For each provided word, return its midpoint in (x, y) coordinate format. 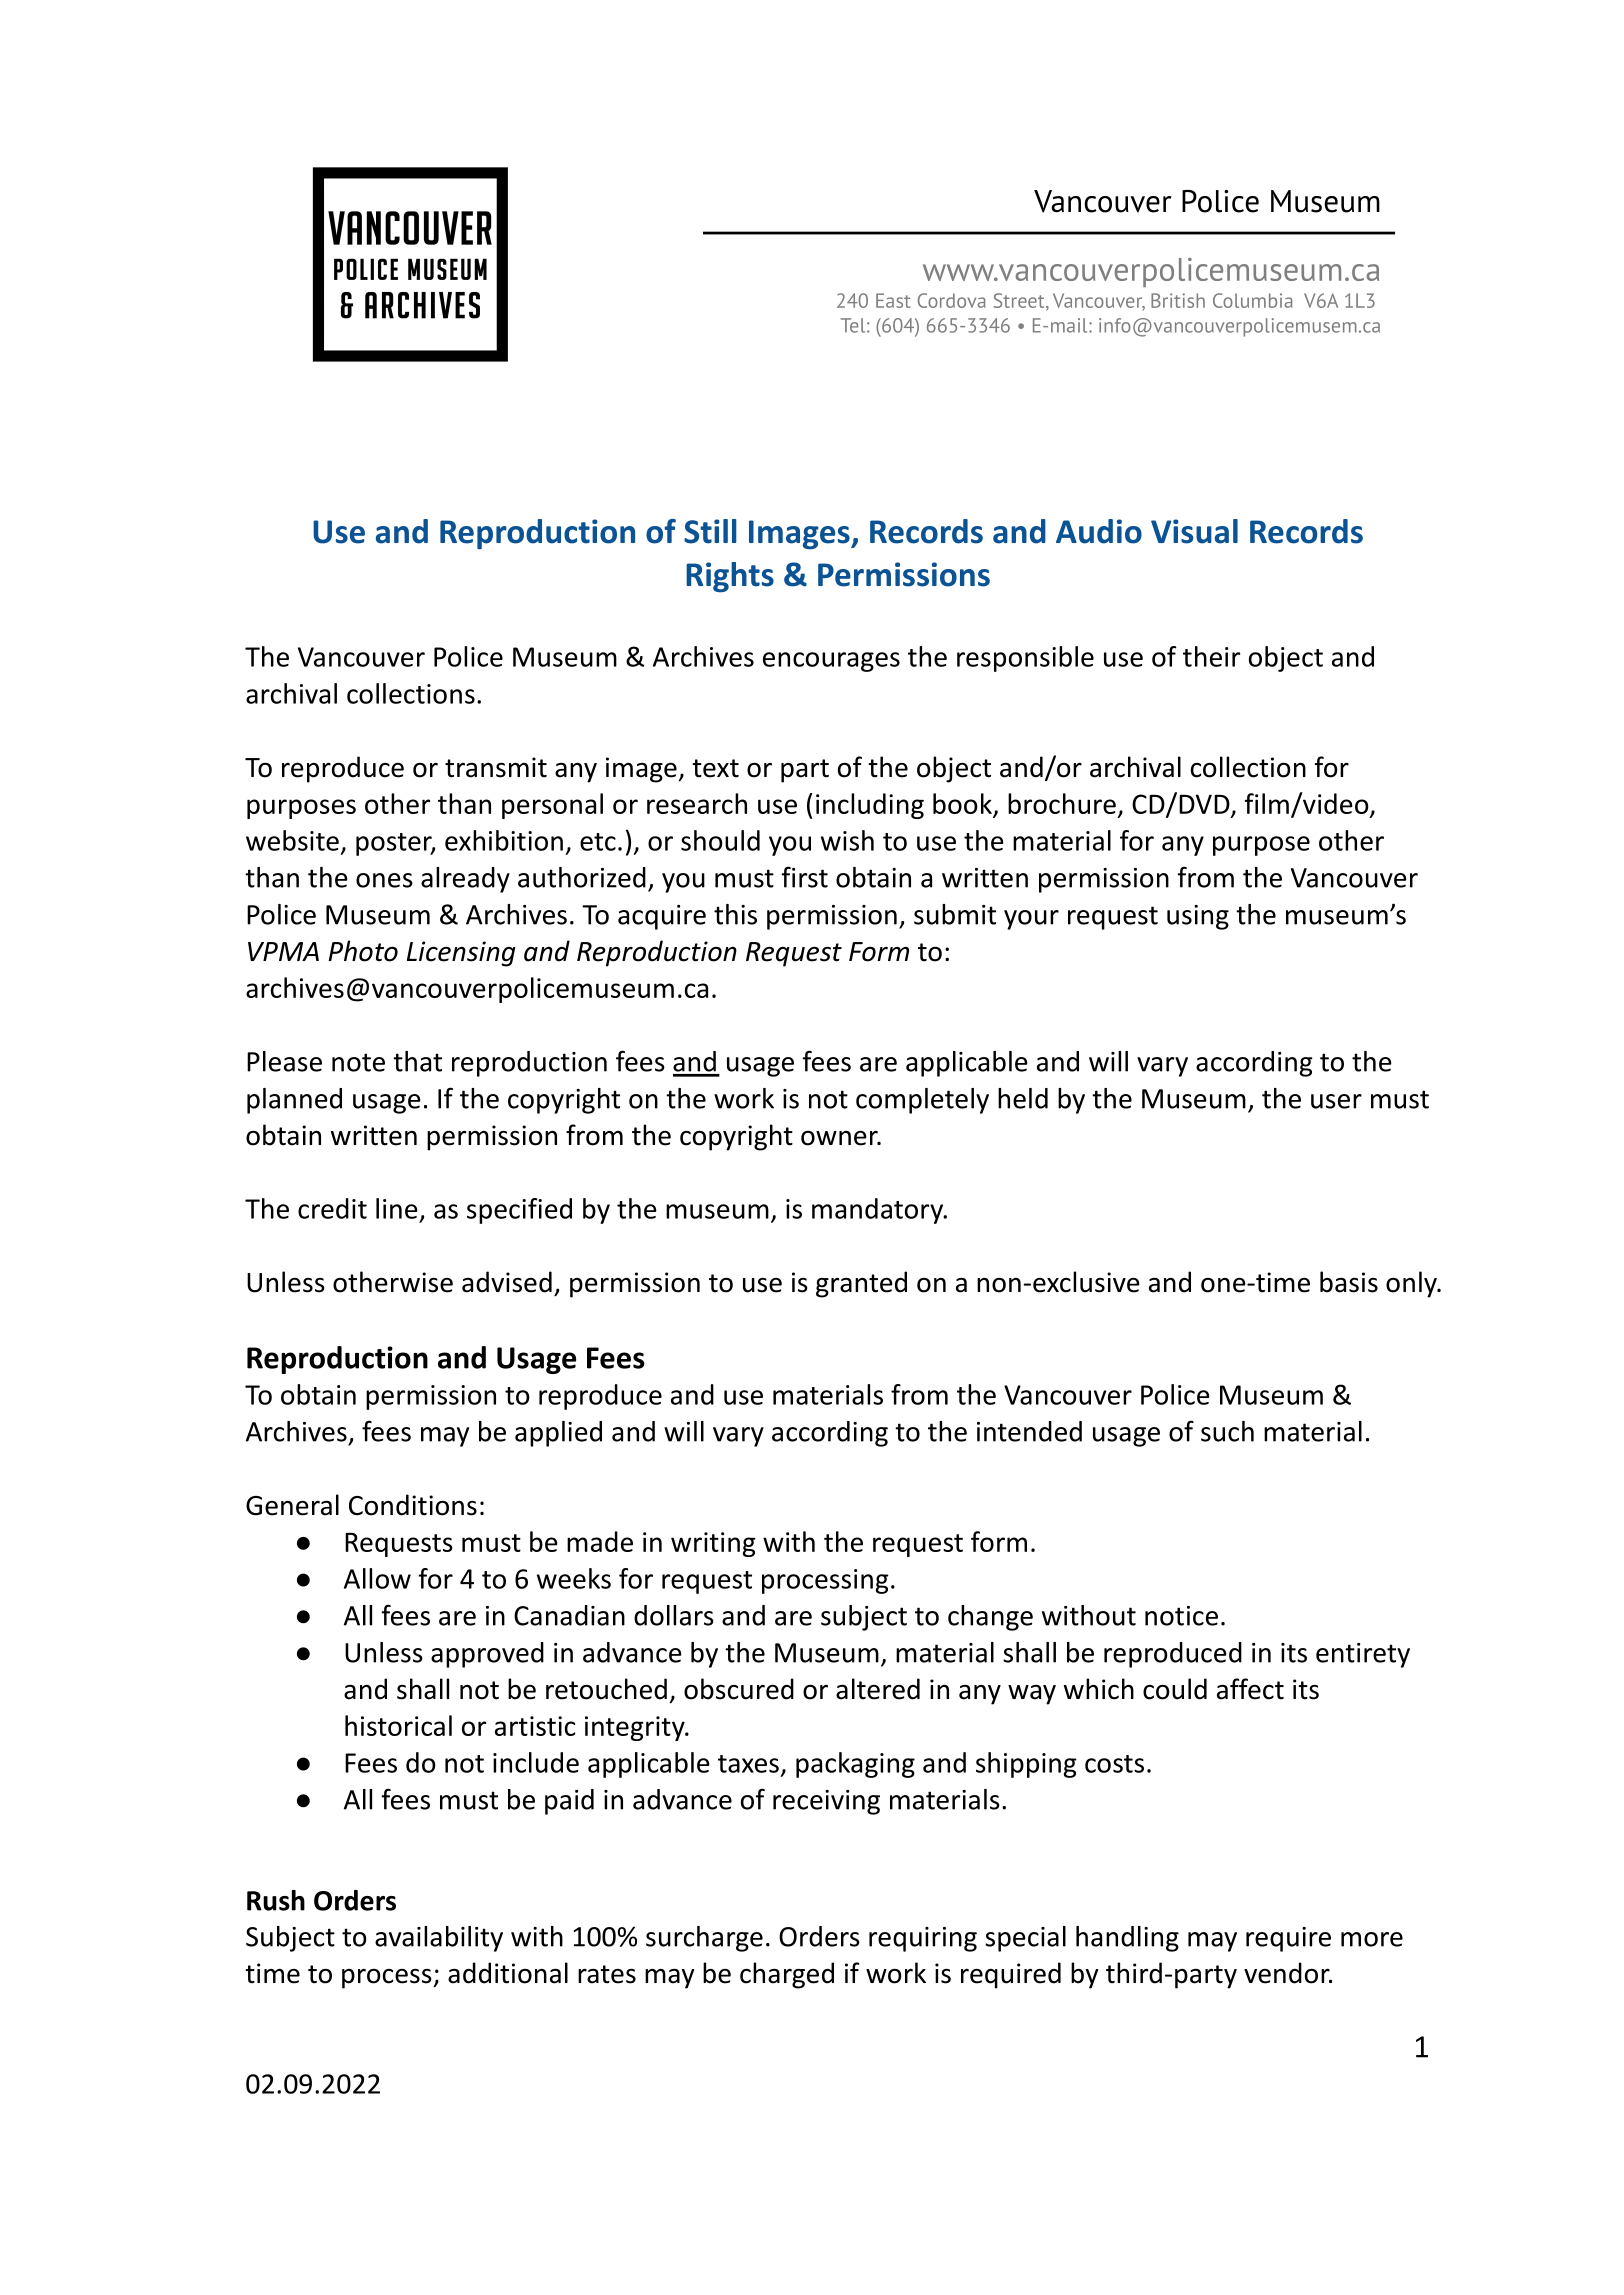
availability (439, 1939)
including (870, 806)
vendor (1288, 1973)
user (1336, 1101)
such (1227, 1431)
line (397, 1208)
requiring (923, 1939)
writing (713, 1544)
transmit (496, 767)
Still (710, 531)
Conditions (413, 1505)
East (893, 300)
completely (922, 1101)
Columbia (1252, 300)
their (1211, 656)
